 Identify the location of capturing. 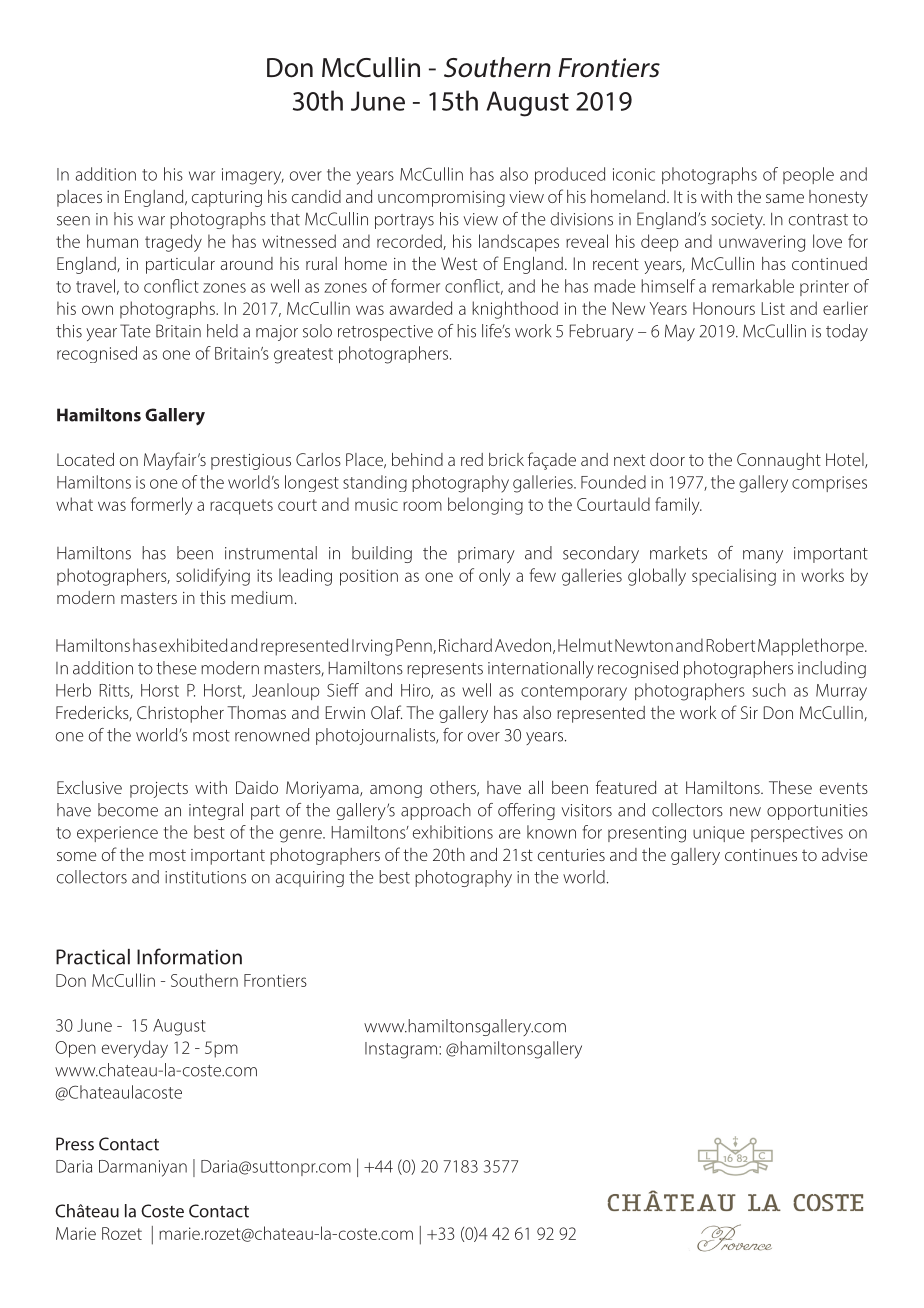
(227, 199).
